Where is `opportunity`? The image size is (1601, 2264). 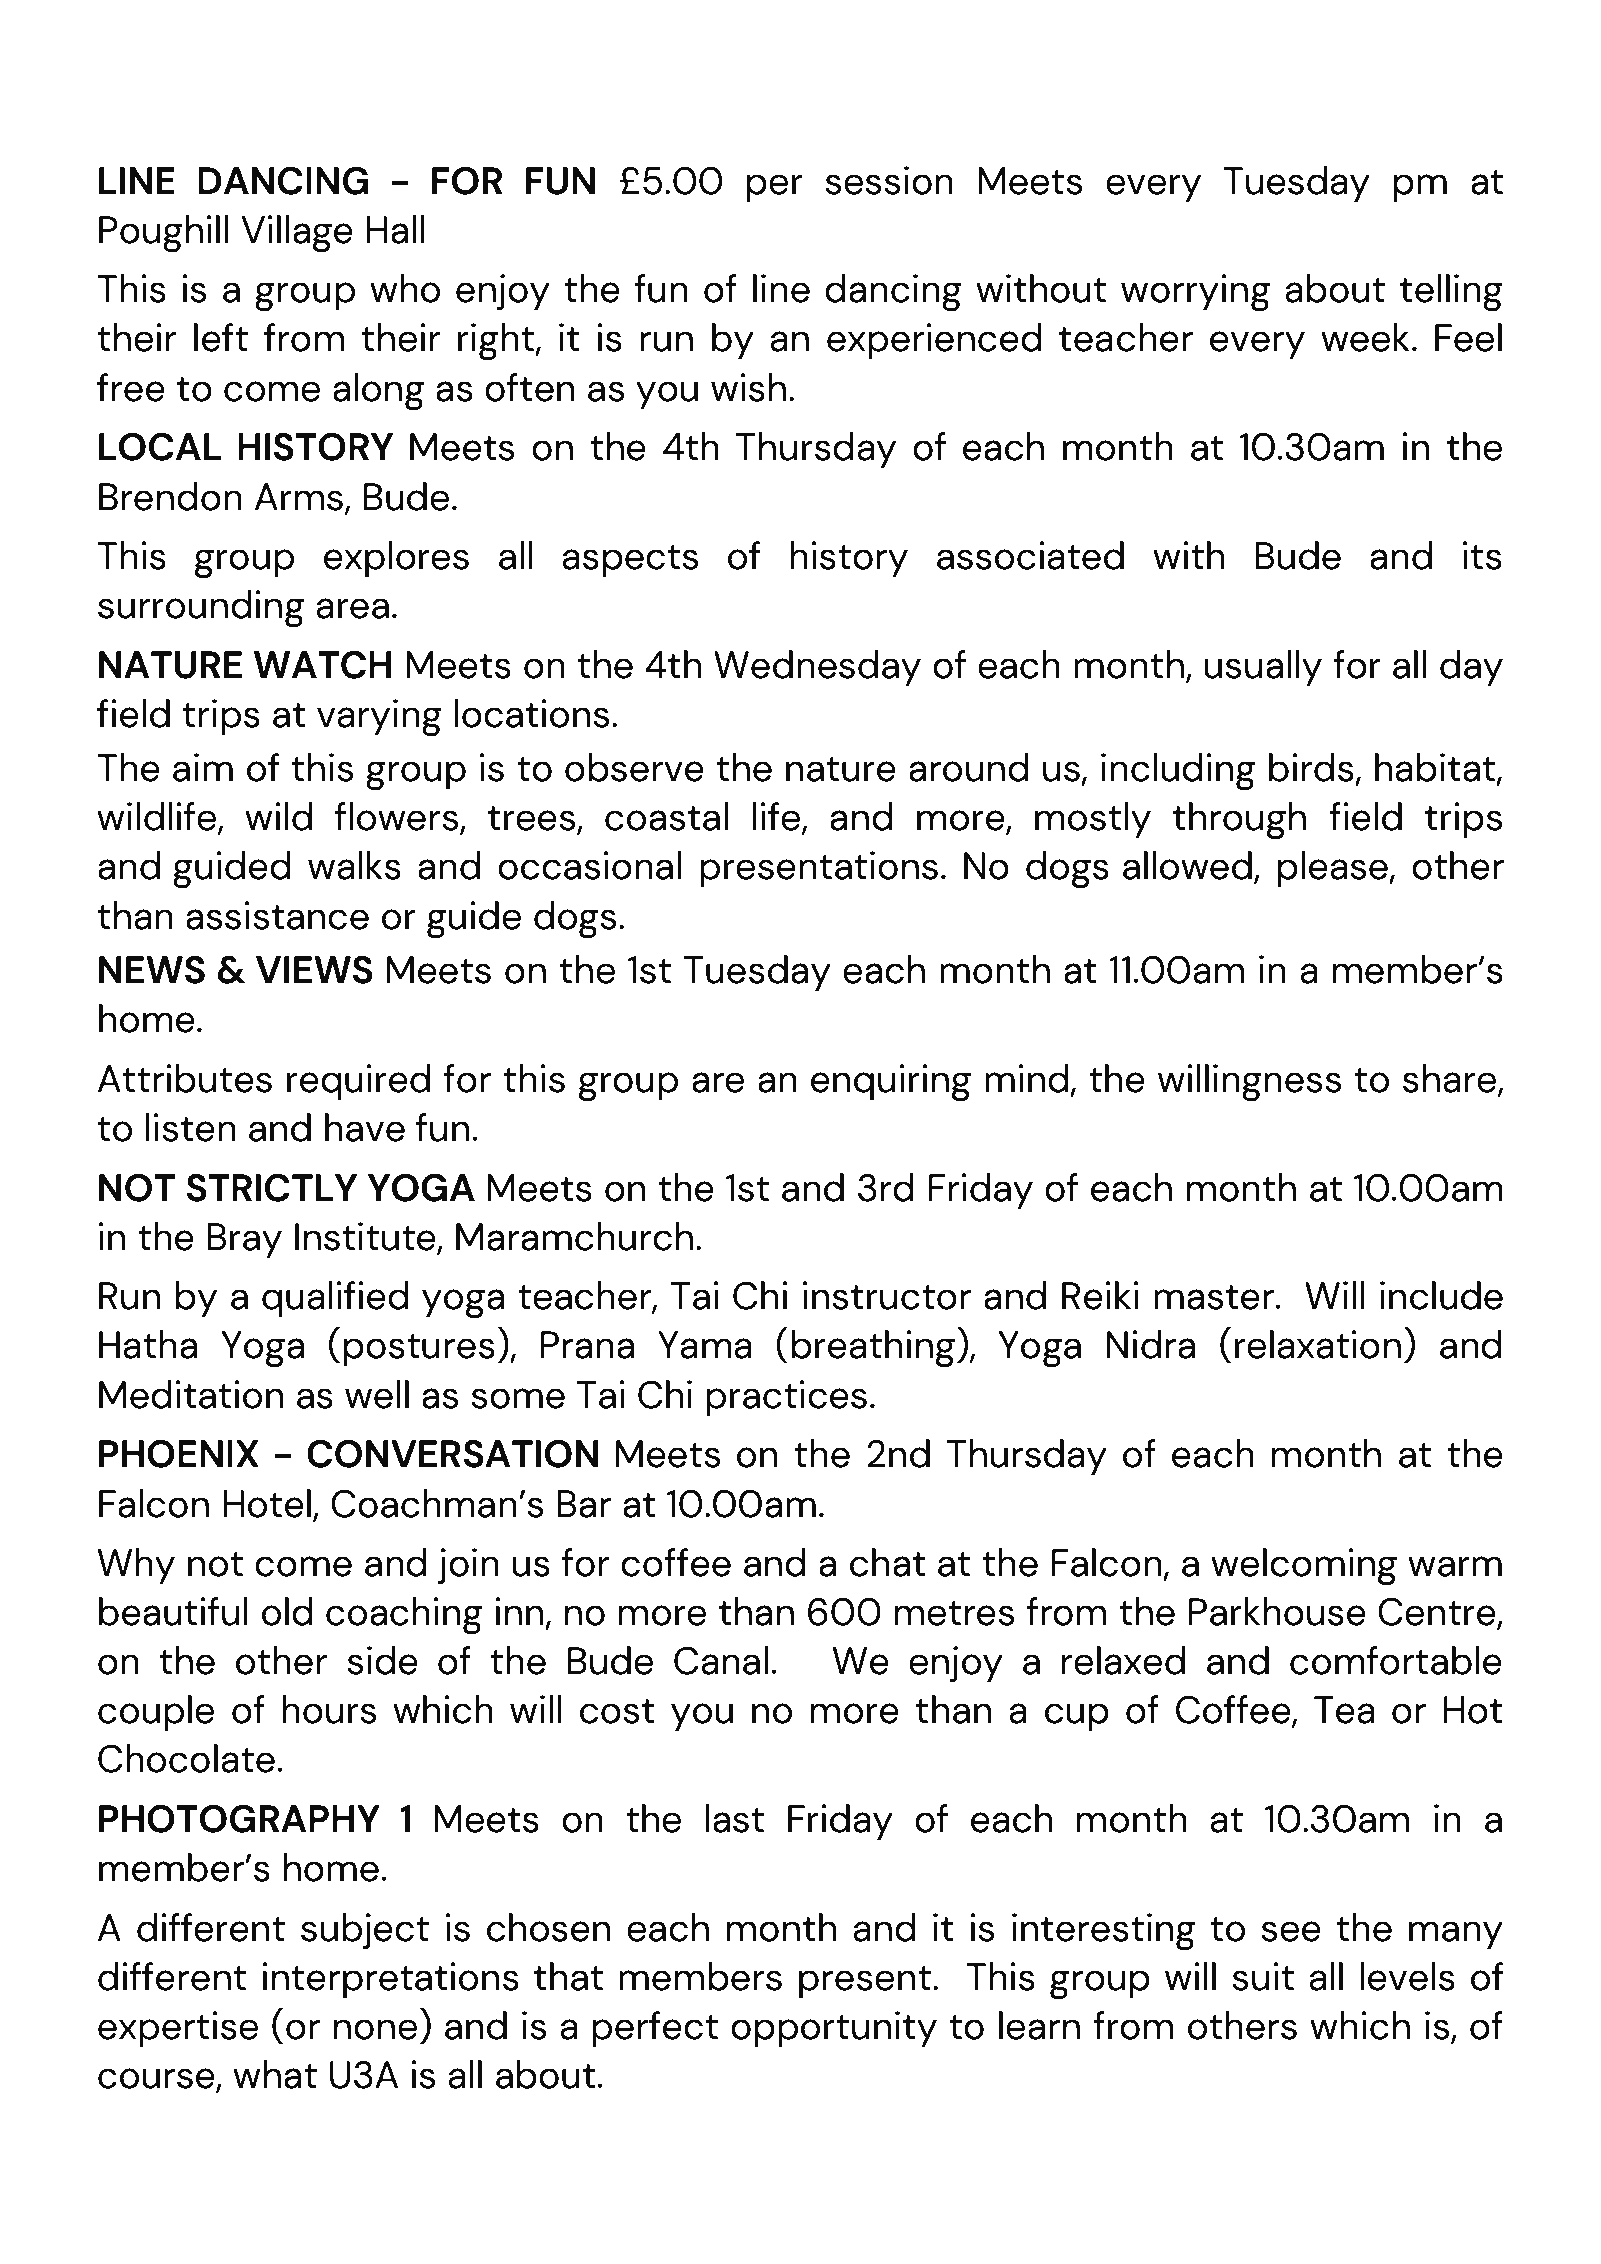 opportunity is located at coordinates (834, 2029).
